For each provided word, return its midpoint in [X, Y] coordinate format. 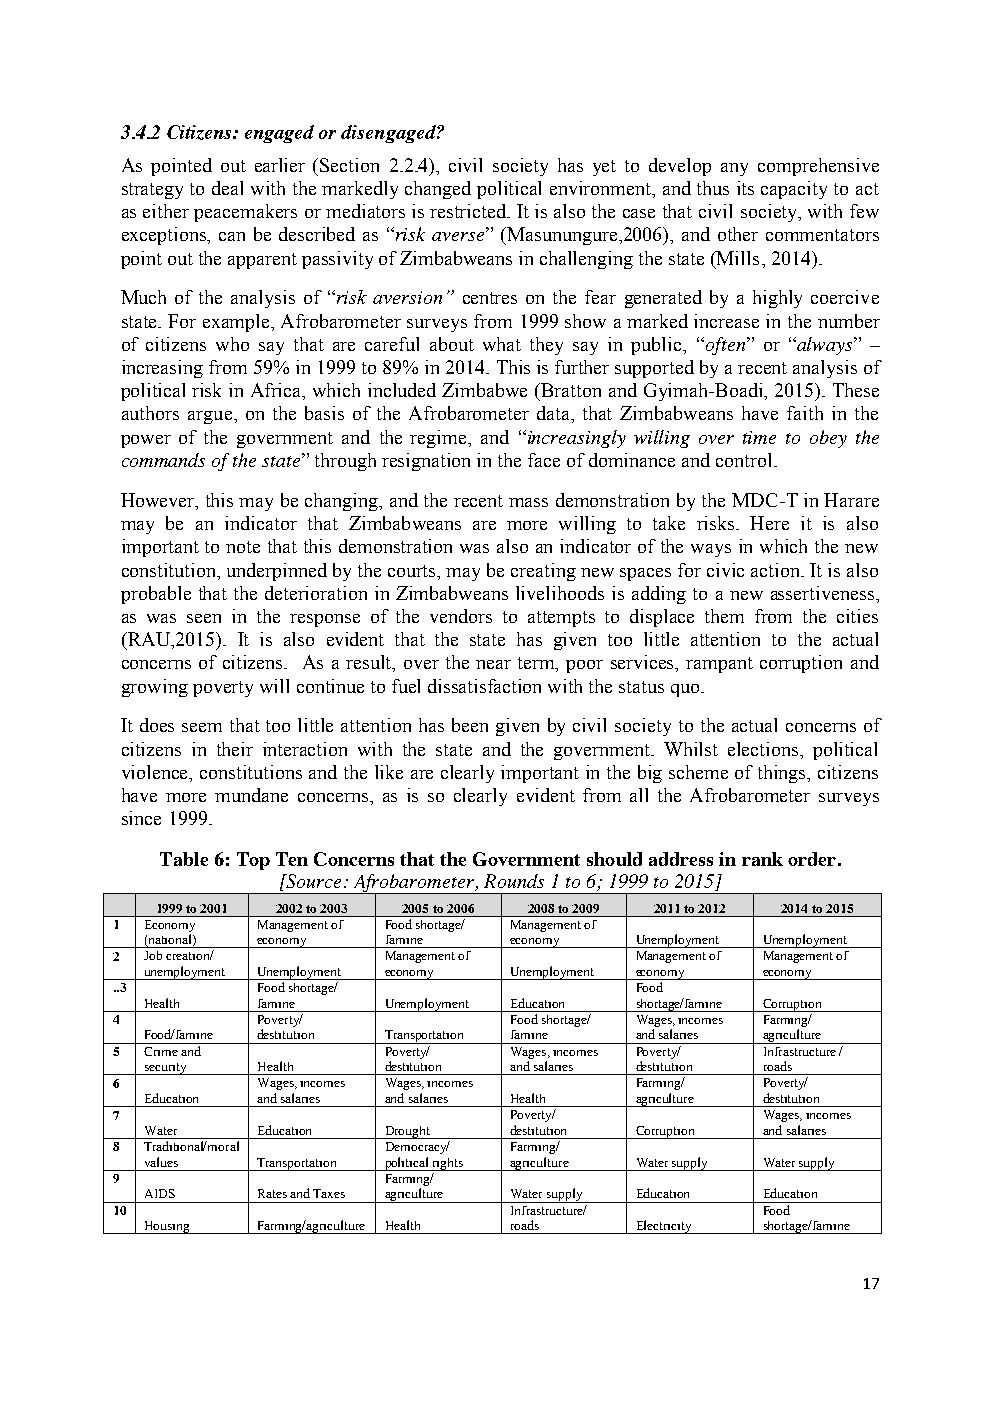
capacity [794, 190]
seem [202, 727]
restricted [469, 211]
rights [447, 1164]
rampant [719, 665]
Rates [272, 1193]
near [493, 664]
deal [227, 188]
